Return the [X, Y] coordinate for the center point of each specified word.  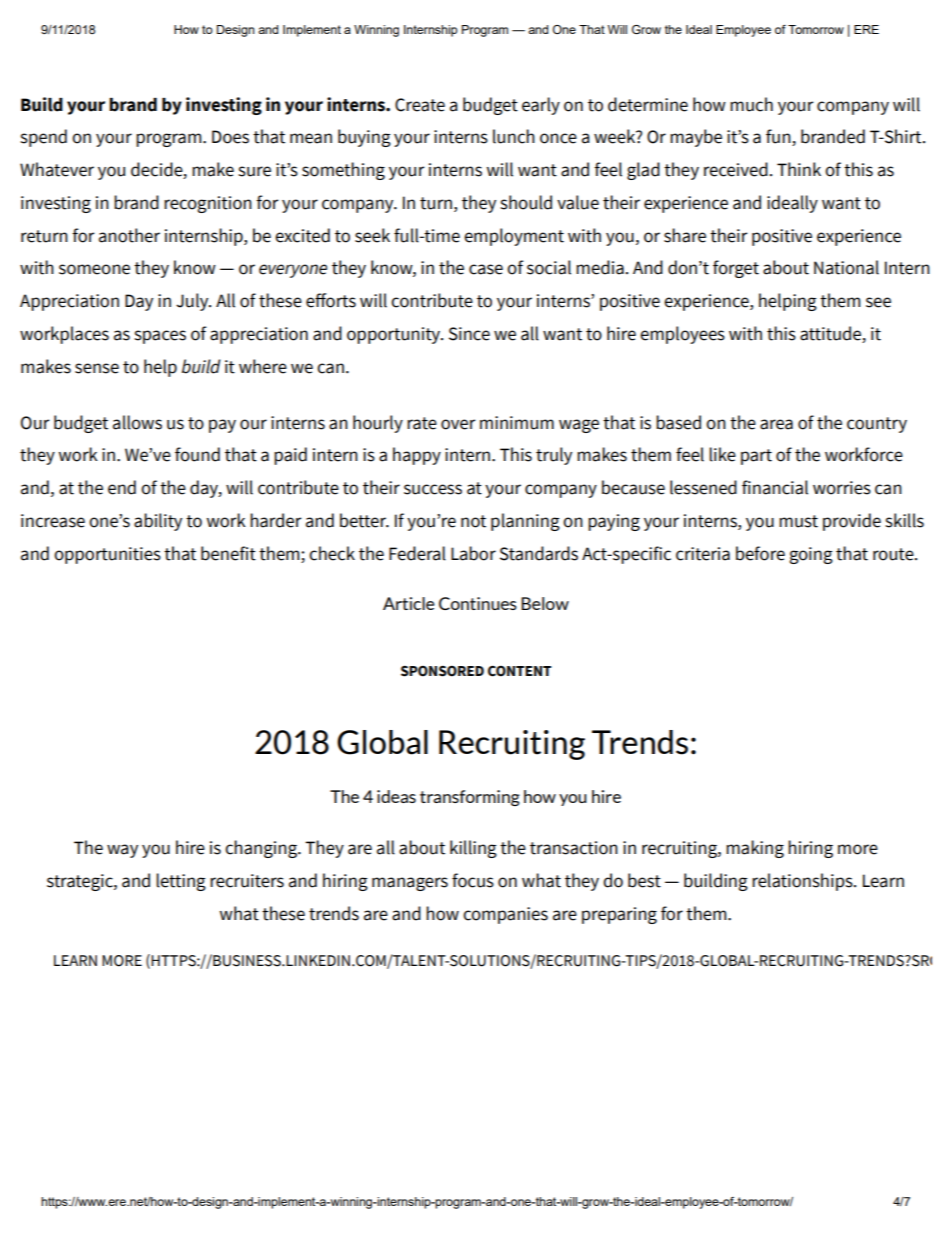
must [798, 521]
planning [525, 522]
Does [230, 137]
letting [181, 882]
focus [473, 880]
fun [779, 137]
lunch [514, 136]
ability [158, 522]
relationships [803, 882]
